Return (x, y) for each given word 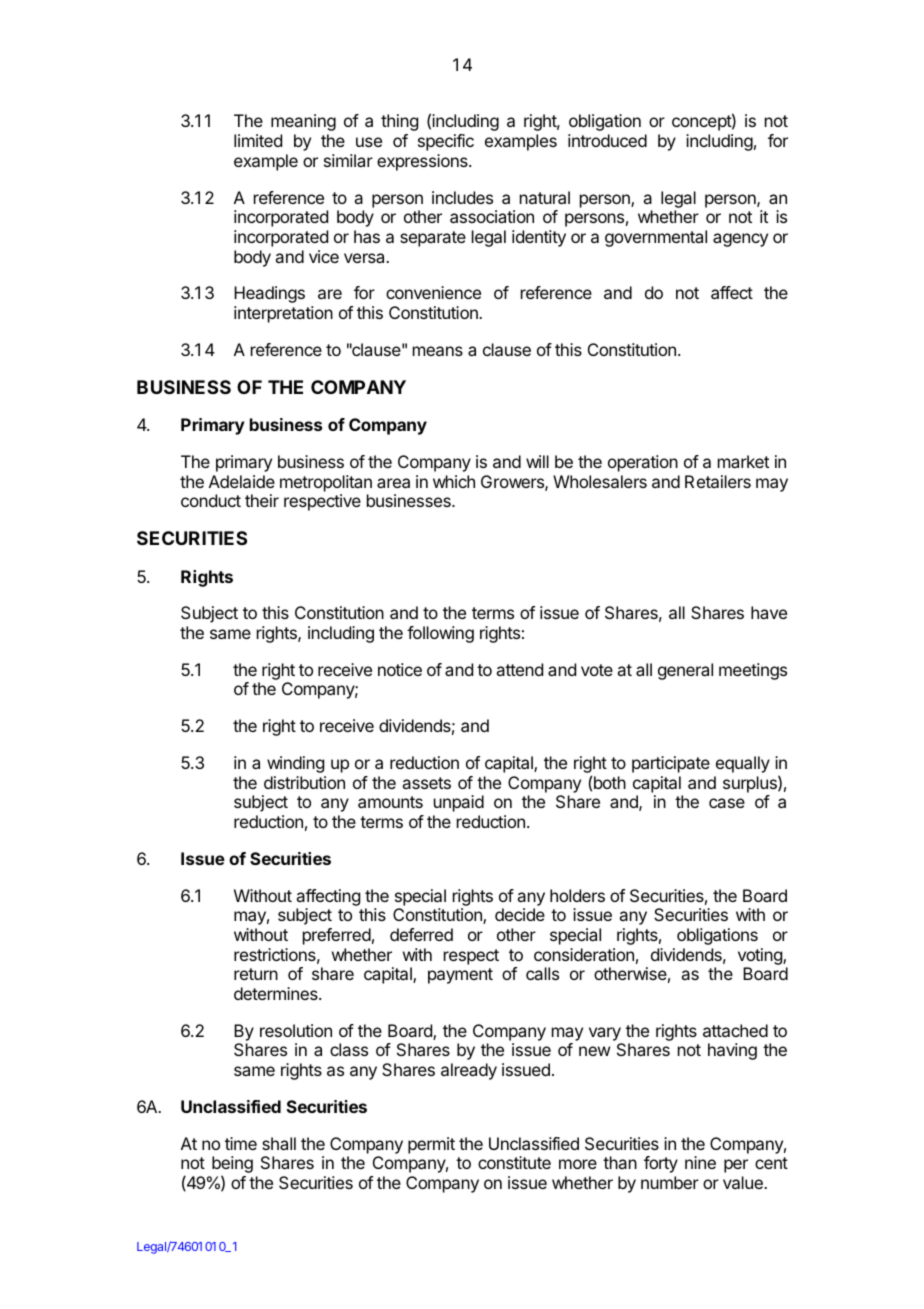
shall (279, 1143)
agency (740, 240)
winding (295, 764)
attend (519, 669)
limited (258, 140)
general (685, 671)
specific (446, 142)
